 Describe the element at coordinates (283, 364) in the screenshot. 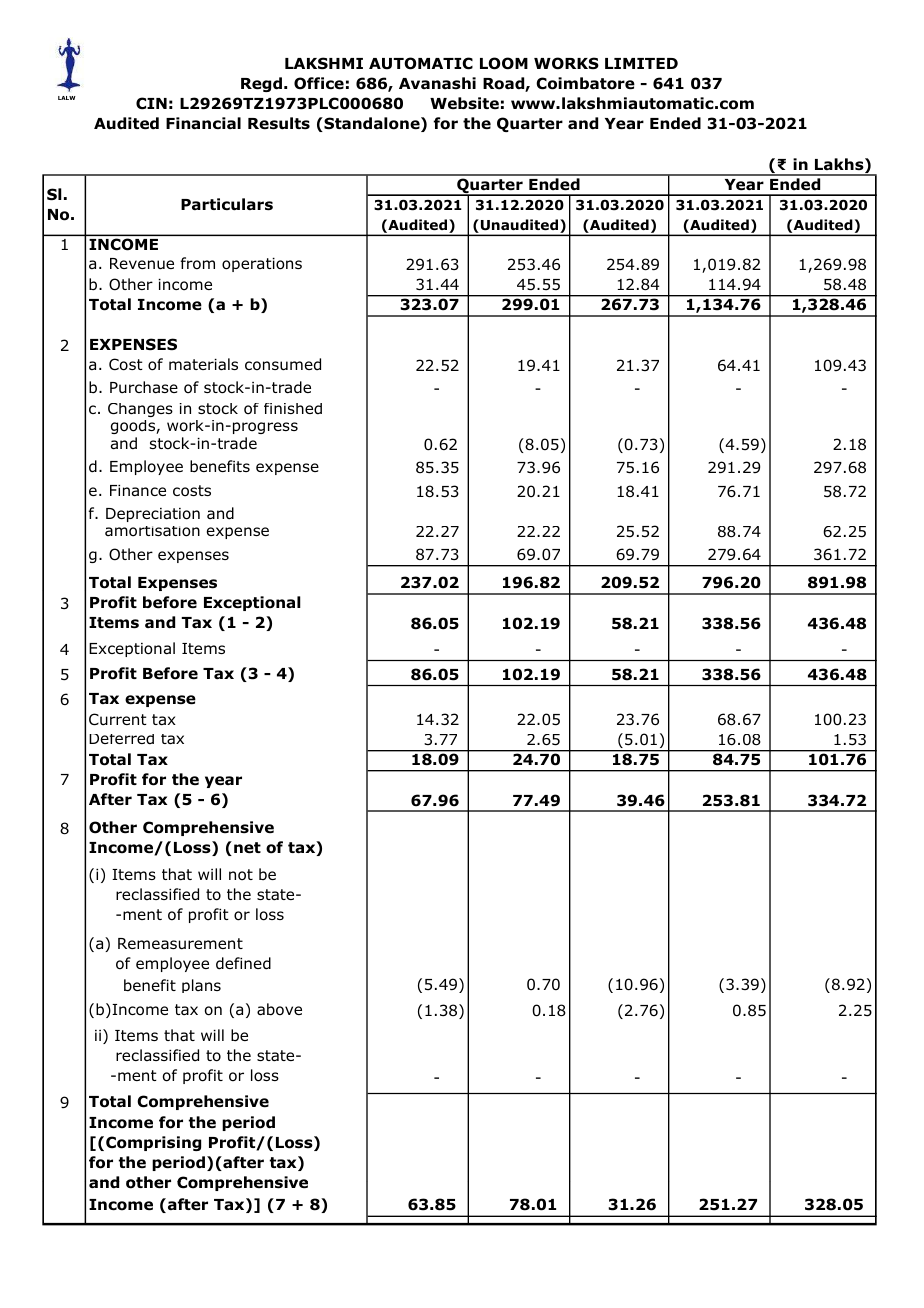

I see `consumed` at that location.
